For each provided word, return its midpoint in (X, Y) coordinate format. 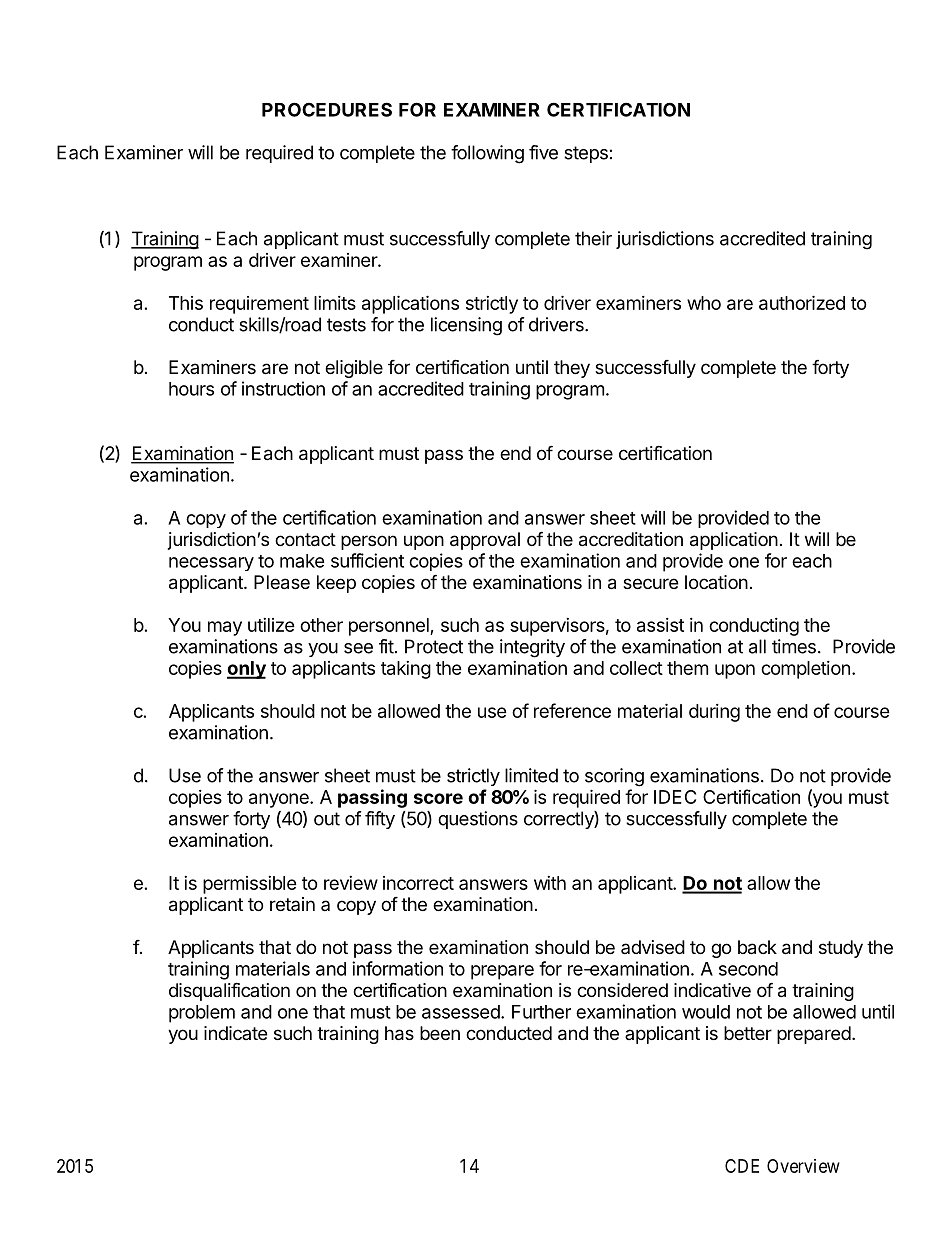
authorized (802, 302)
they (572, 369)
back (757, 947)
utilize (271, 625)
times (794, 646)
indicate (235, 1033)
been (440, 1033)
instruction (283, 388)
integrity (532, 648)
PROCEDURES (327, 109)
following (487, 154)
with (550, 883)
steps (586, 154)
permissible (250, 885)
